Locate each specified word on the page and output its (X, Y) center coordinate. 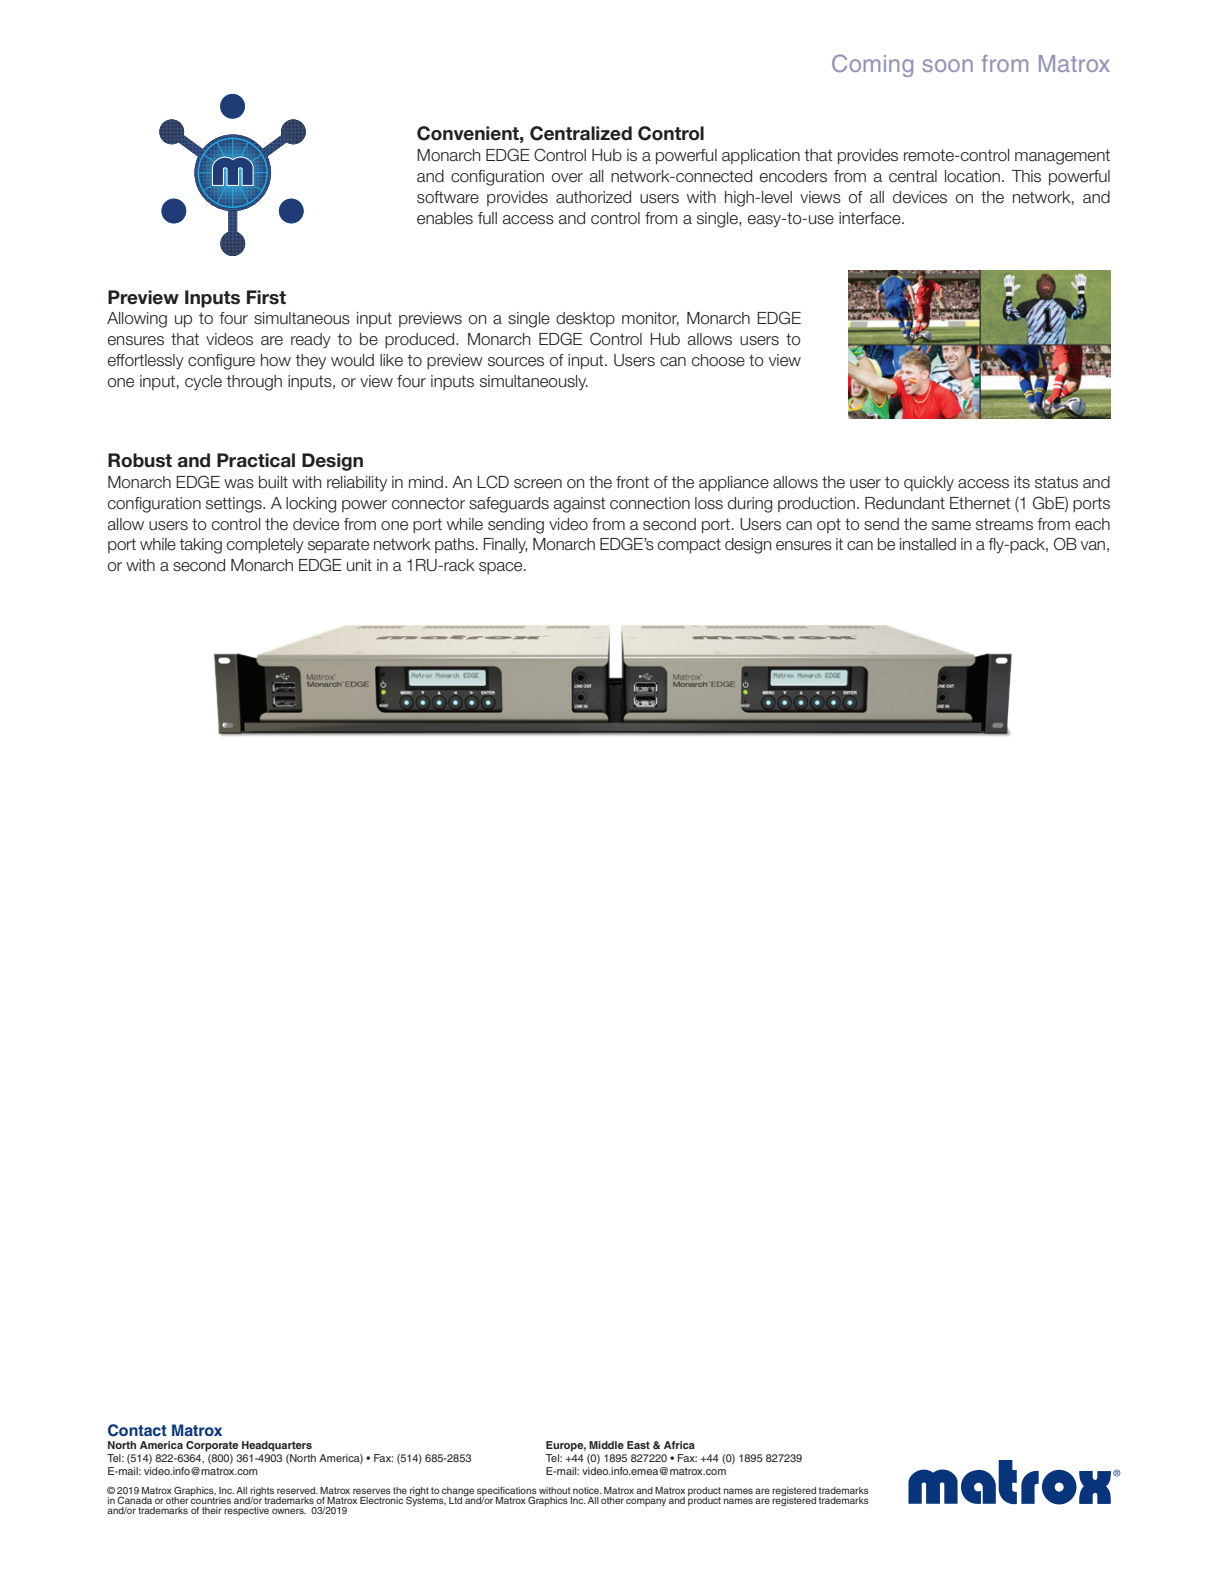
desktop (585, 319)
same (951, 526)
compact (689, 545)
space (502, 568)
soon (947, 65)
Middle (606, 1445)
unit (359, 565)
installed (928, 544)
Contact (137, 1430)
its (1022, 482)
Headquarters (277, 1446)
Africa (679, 1445)
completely (265, 546)
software (448, 197)
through (254, 383)
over (567, 178)
